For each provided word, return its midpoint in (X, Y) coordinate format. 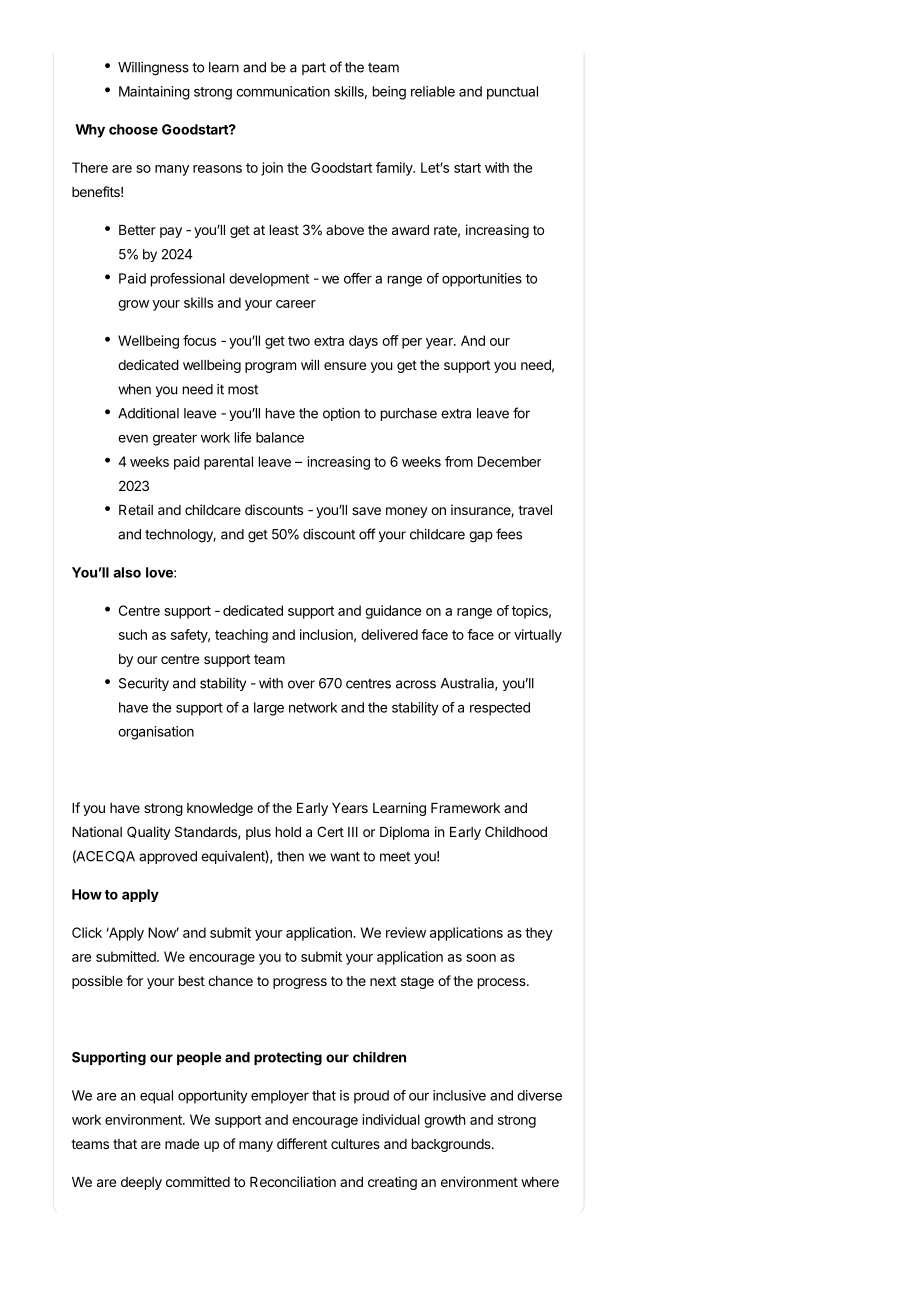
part (314, 68)
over (301, 684)
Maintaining (154, 93)
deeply (141, 1183)
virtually (538, 636)
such (133, 634)
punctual (512, 93)
